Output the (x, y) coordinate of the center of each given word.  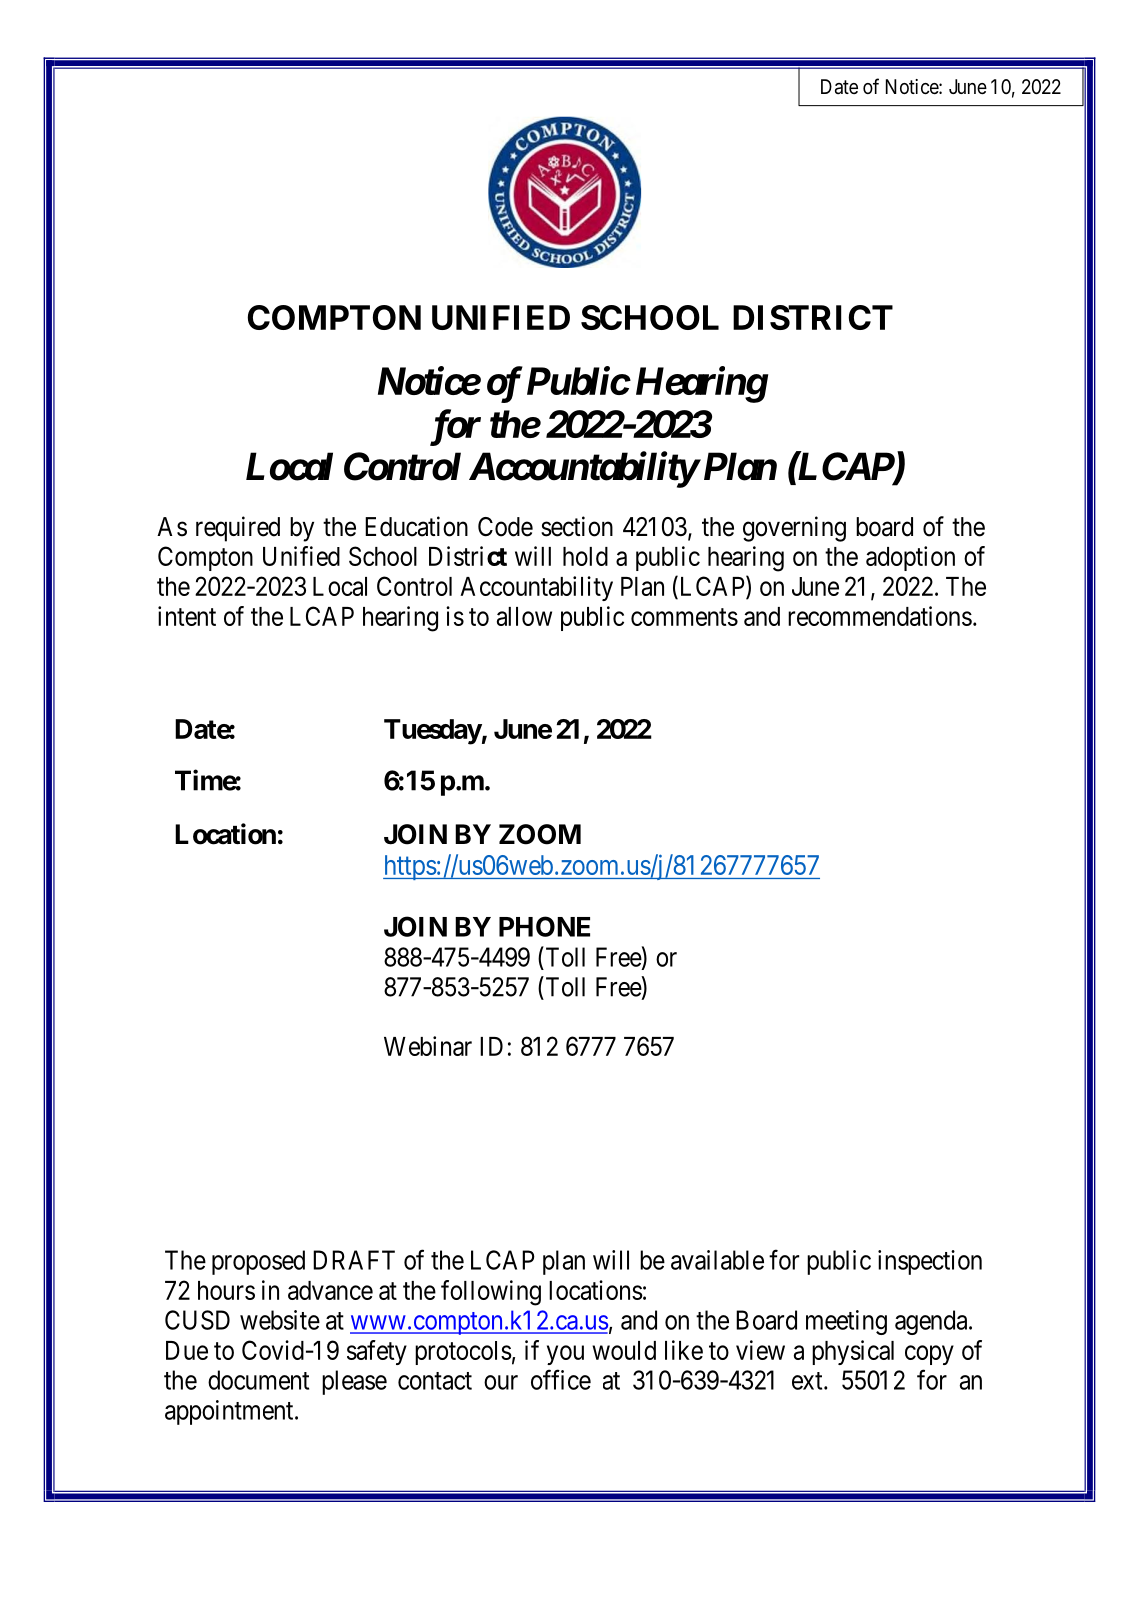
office (561, 1379)
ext (808, 1381)
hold (585, 556)
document (258, 1380)
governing (794, 529)
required (238, 529)
